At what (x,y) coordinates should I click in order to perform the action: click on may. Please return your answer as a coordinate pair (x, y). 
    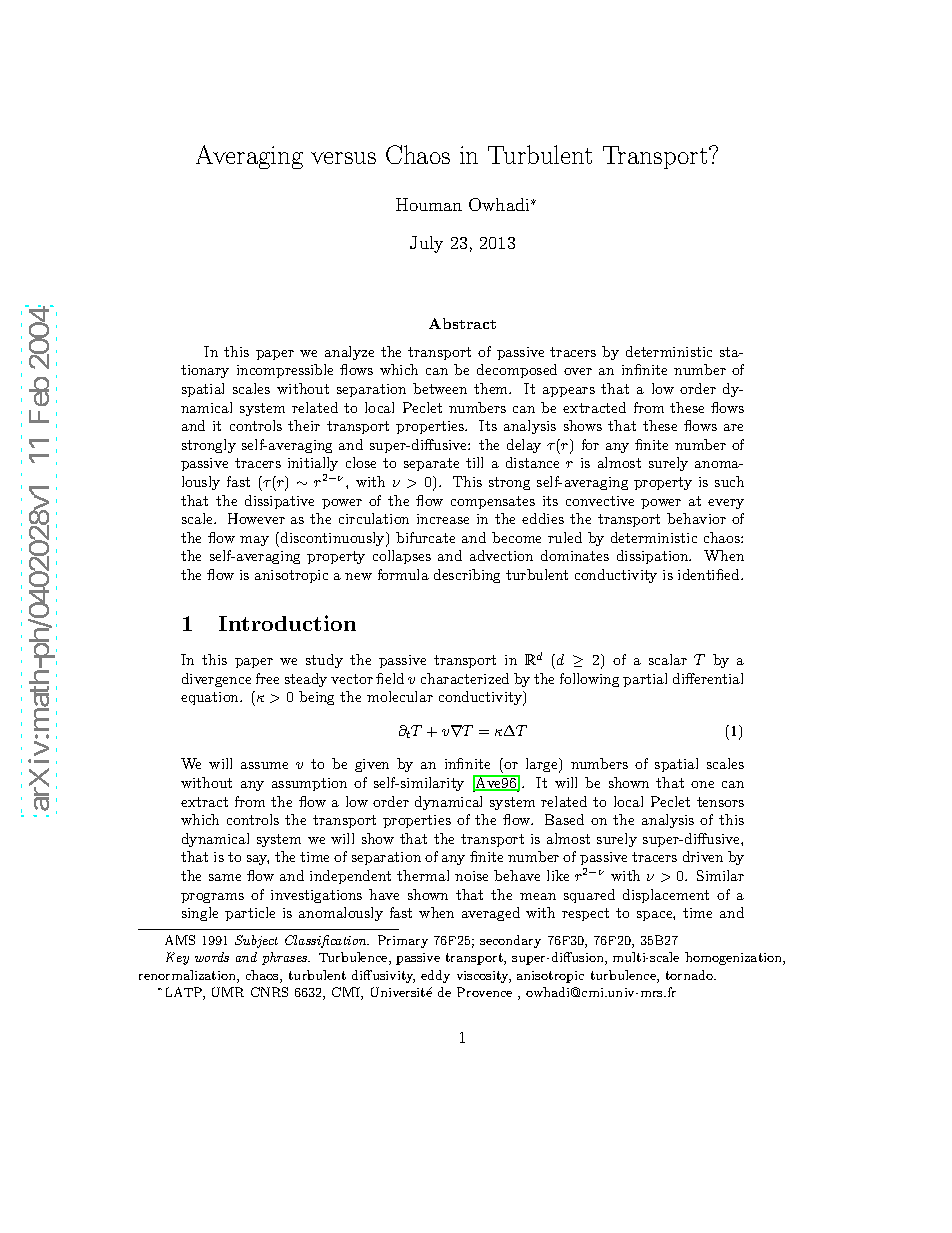
    Looking at the image, I should click on (254, 541).
